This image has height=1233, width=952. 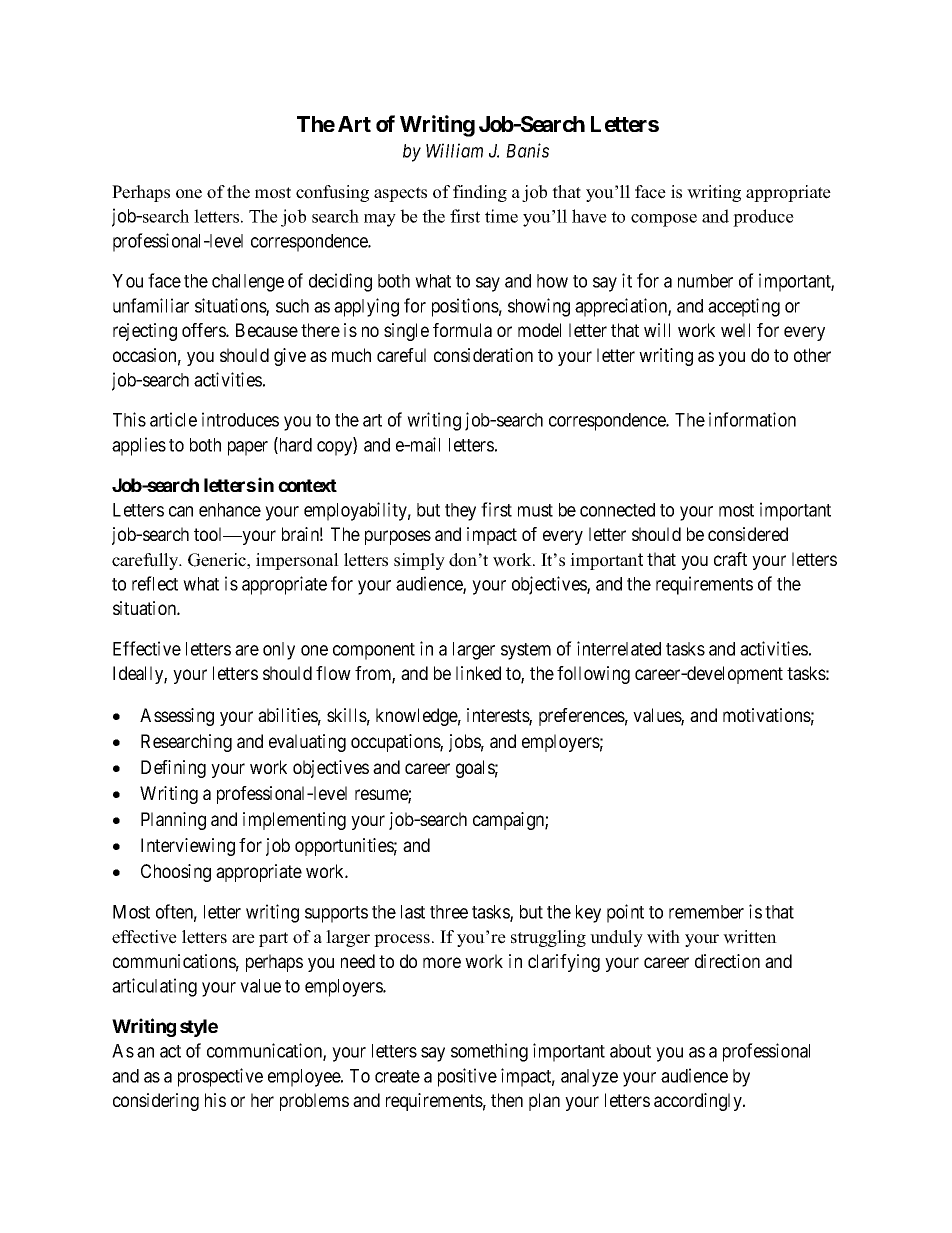 I want to click on only, so click(x=279, y=651).
